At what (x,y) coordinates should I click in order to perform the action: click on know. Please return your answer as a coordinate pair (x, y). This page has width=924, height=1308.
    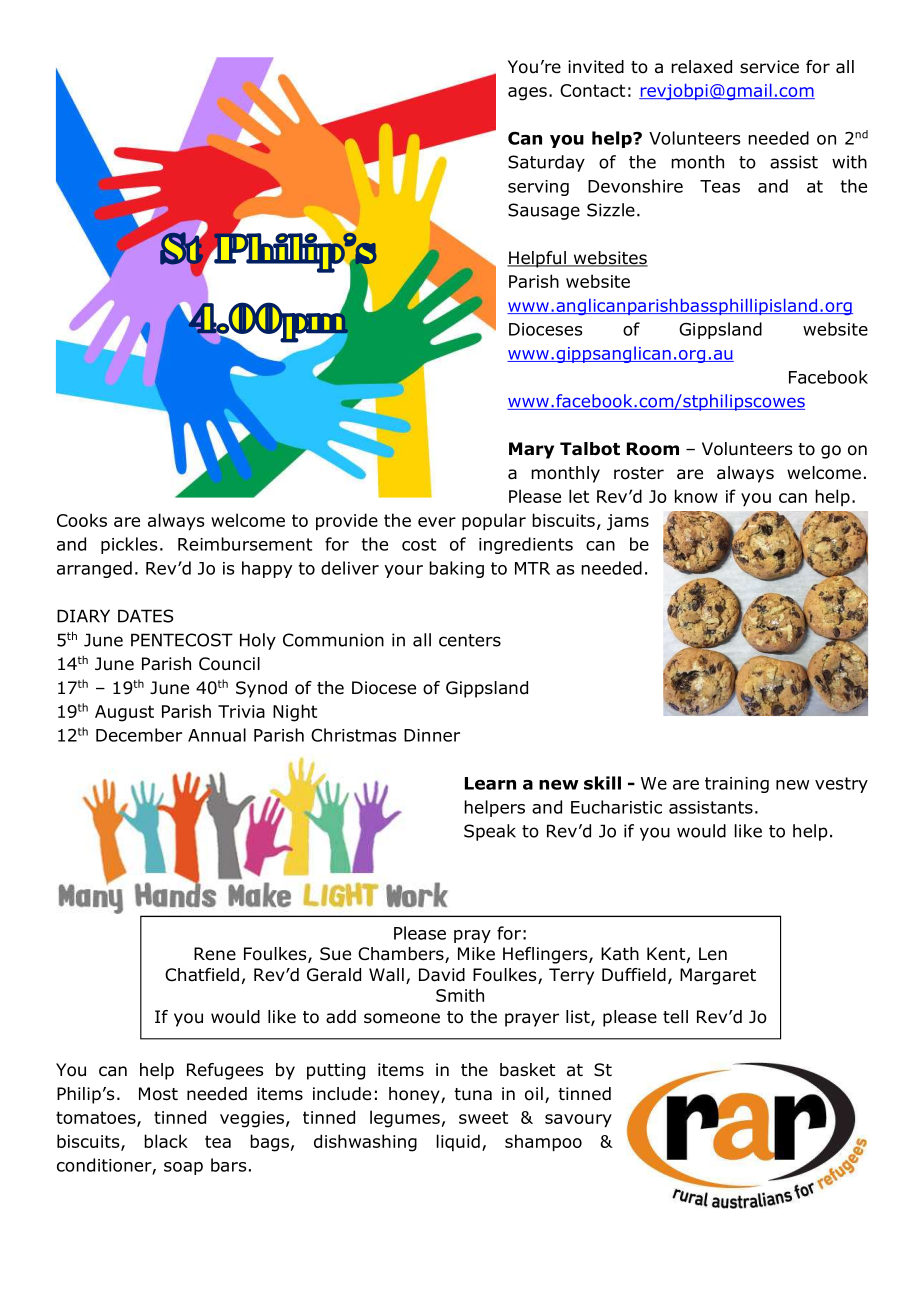
    Looking at the image, I should click on (696, 496).
